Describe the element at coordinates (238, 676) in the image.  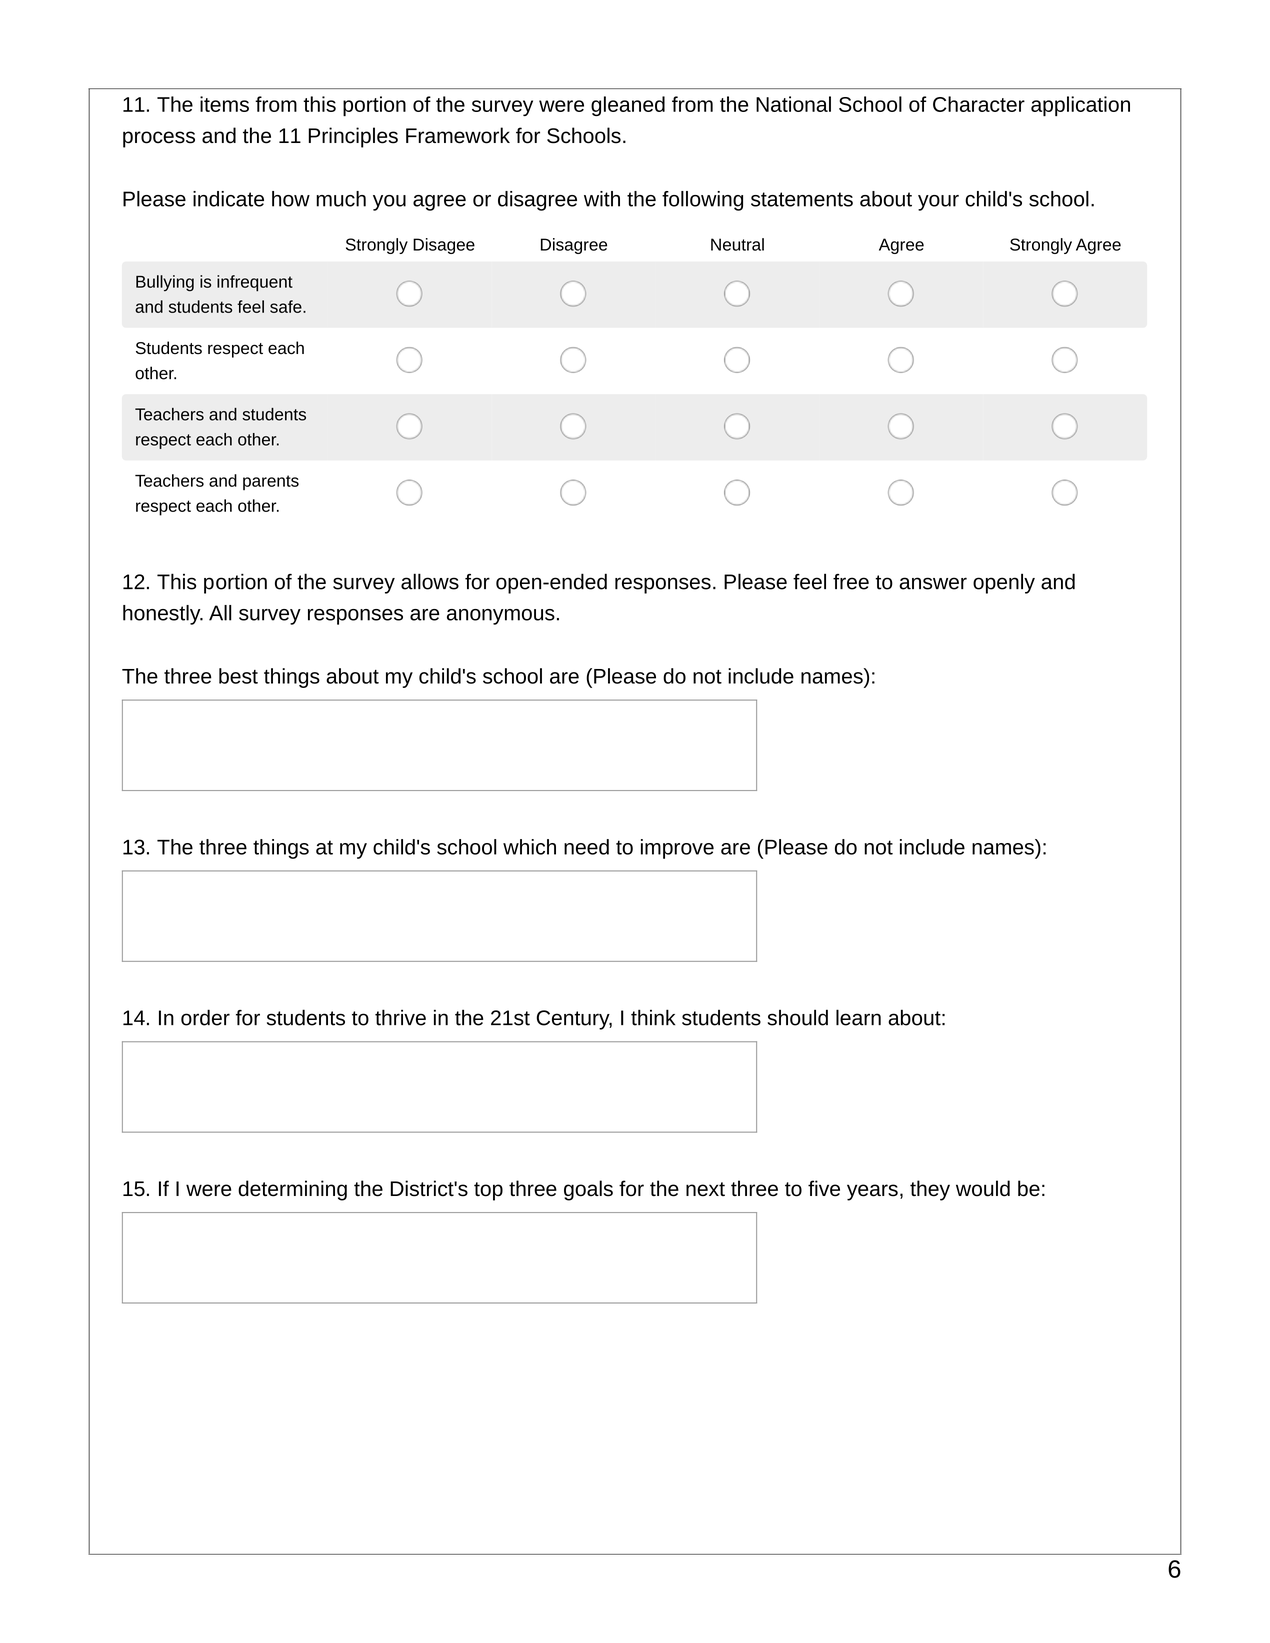
I see `best` at that location.
